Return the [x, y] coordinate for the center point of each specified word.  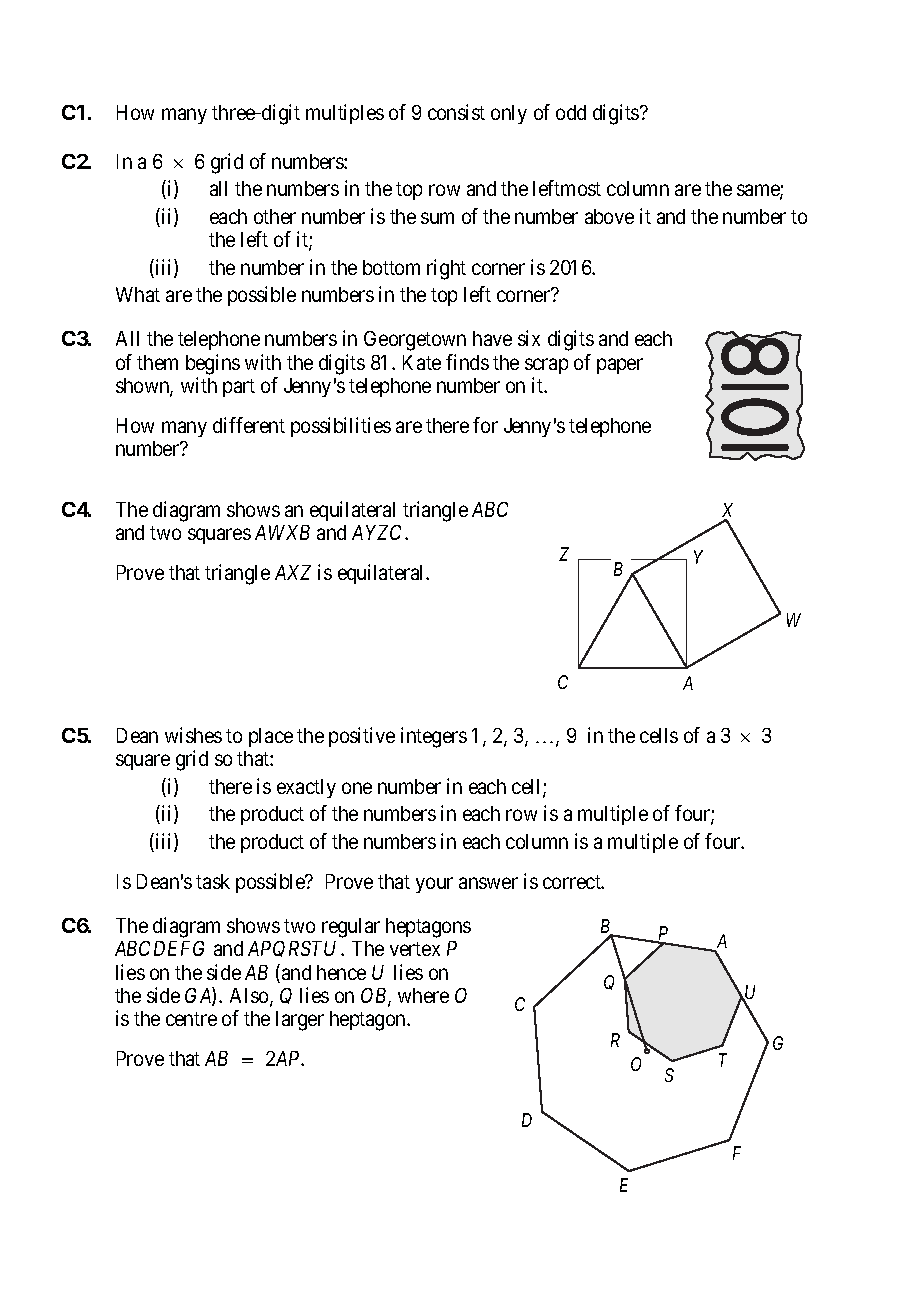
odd [571, 112]
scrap [546, 366]
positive [362, 737]
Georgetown [415, 341]
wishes [193, 735]
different [249, 425]
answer [488, 883]
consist [456, 112]
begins [213, 364]
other [275, 216]
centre [191, 1019]
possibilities [341, 427]
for [485, 425]
